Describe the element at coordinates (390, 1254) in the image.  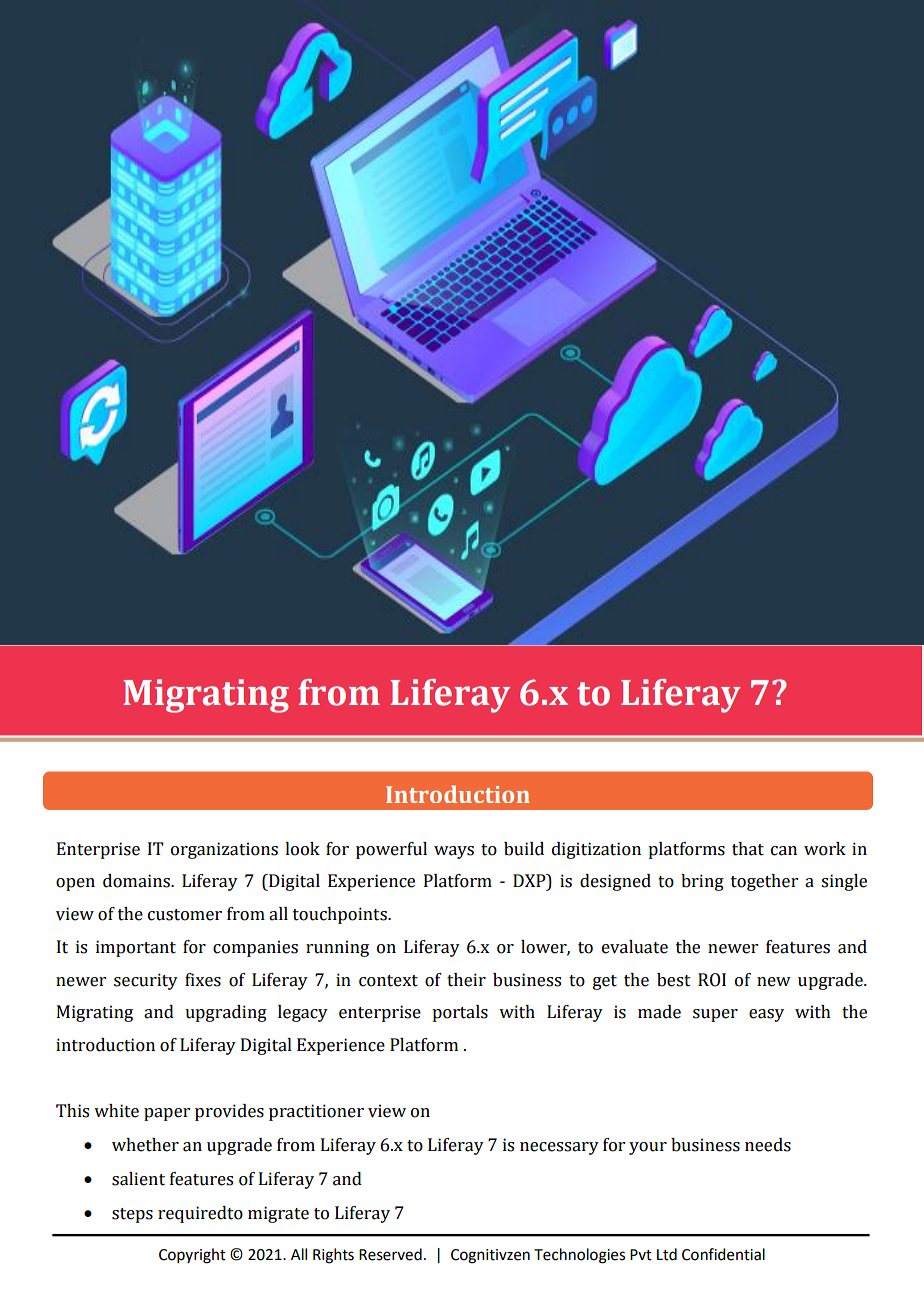
I see `Reserved` at that location.
